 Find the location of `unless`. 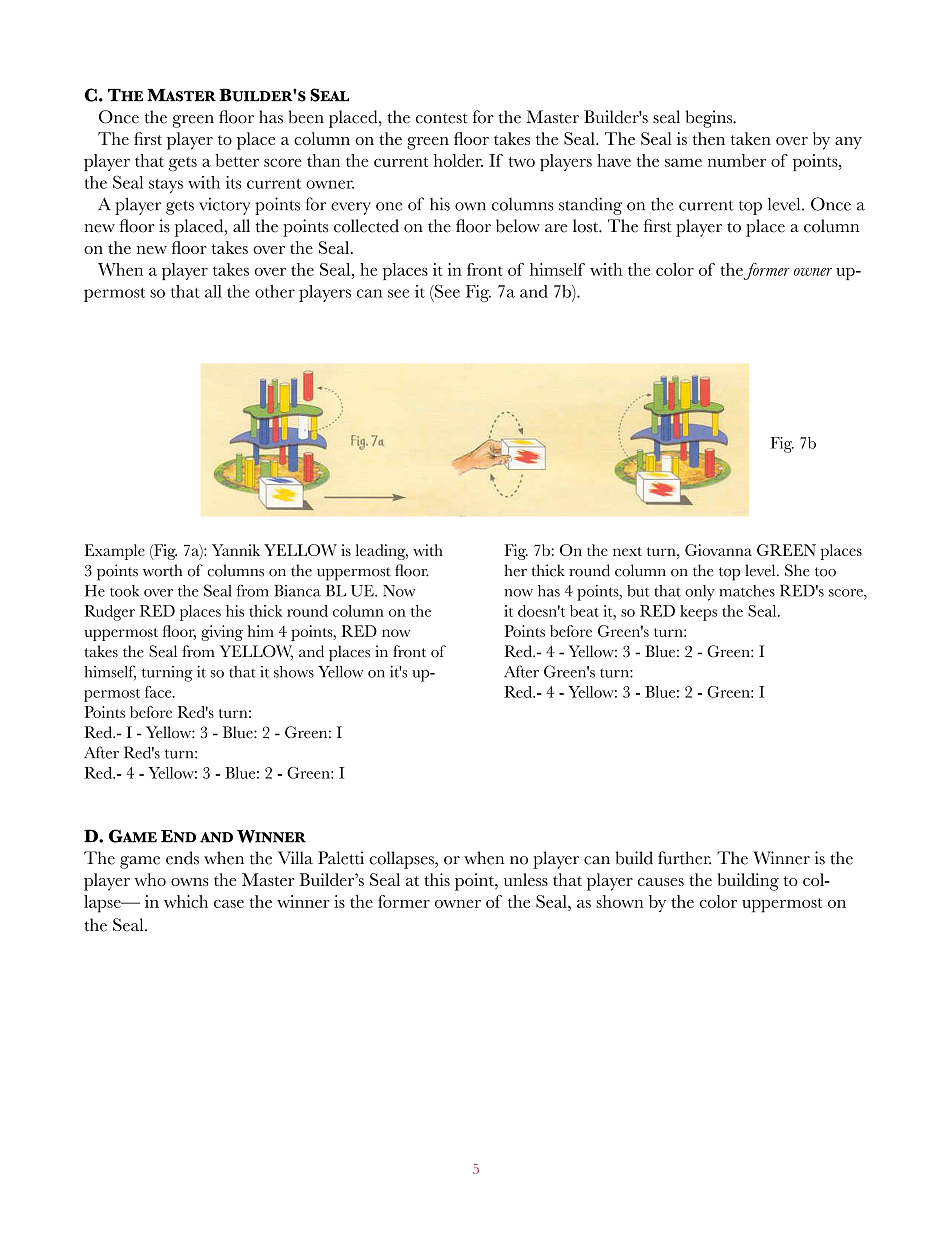

unless is located at coordinates (526, 879).
